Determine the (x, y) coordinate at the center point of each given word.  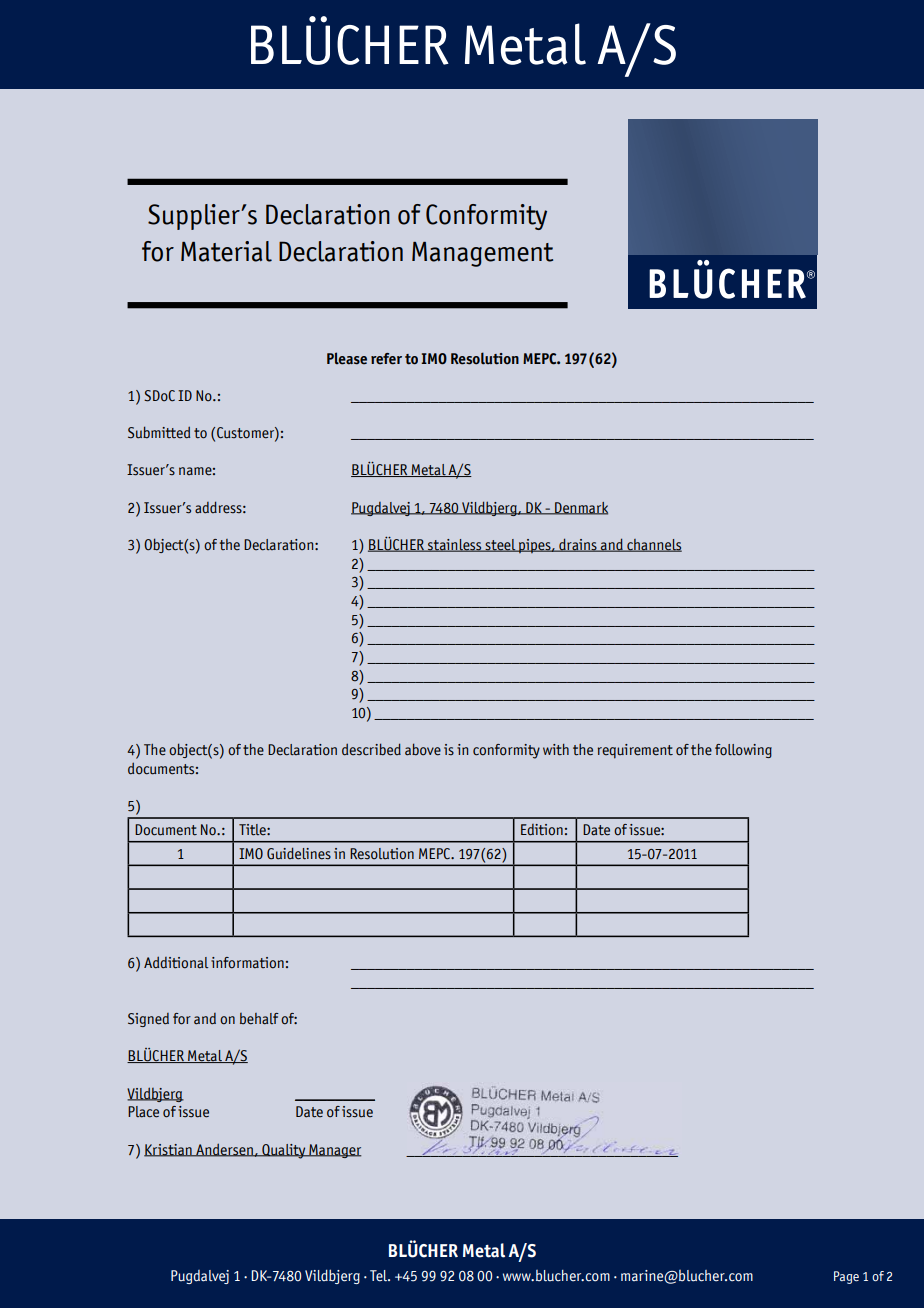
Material (226, 251)
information (247, 963)
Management (482, 254)
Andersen (224, 1150)
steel (500, 545)
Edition (542, 830)
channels (653, 545)
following (743, 751)
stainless (455, 545)
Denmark (580, 508)
